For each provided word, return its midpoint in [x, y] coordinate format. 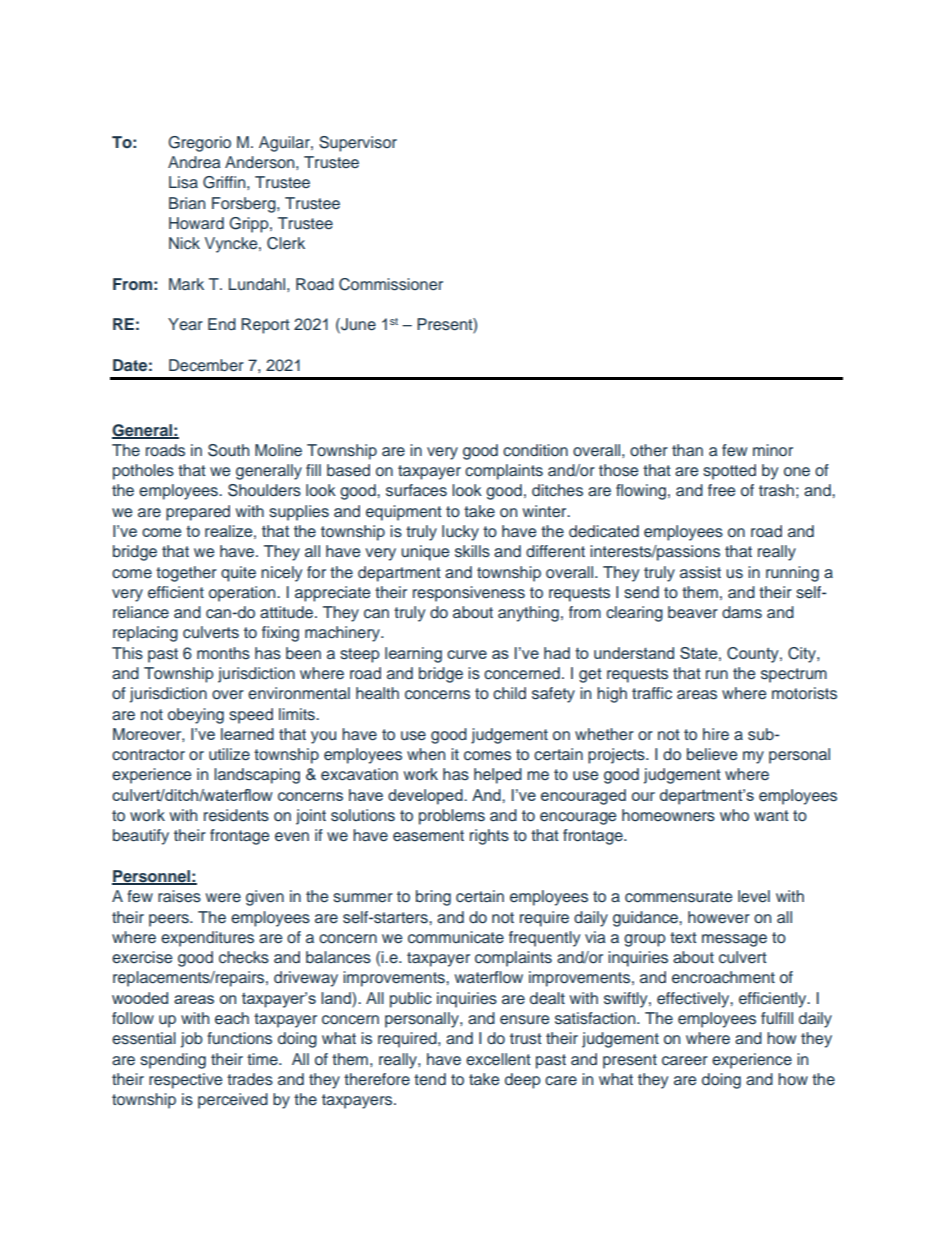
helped [498, 776]
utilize [229, 754]
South [228, 450]
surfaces [416, 490]
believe [712, 754]
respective [185, 1081]
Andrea [194, 162]
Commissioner [391, 284]
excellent [498, 1059]
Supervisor [358, 144]
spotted [729, 472]
